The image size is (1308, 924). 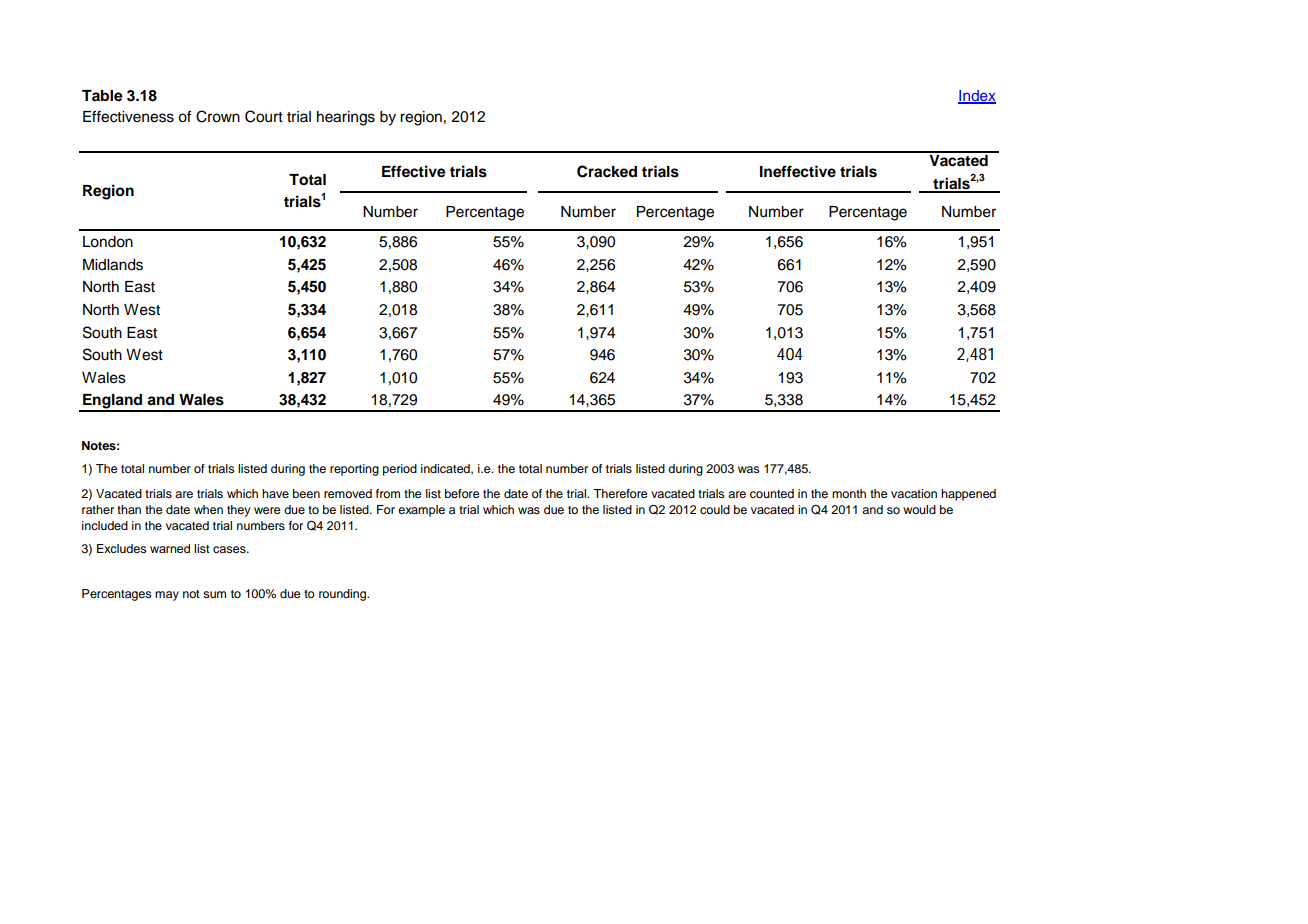 What do you see at coordinates (400, 470) in the document?
I see `period` at bounding box center [400, 470].
